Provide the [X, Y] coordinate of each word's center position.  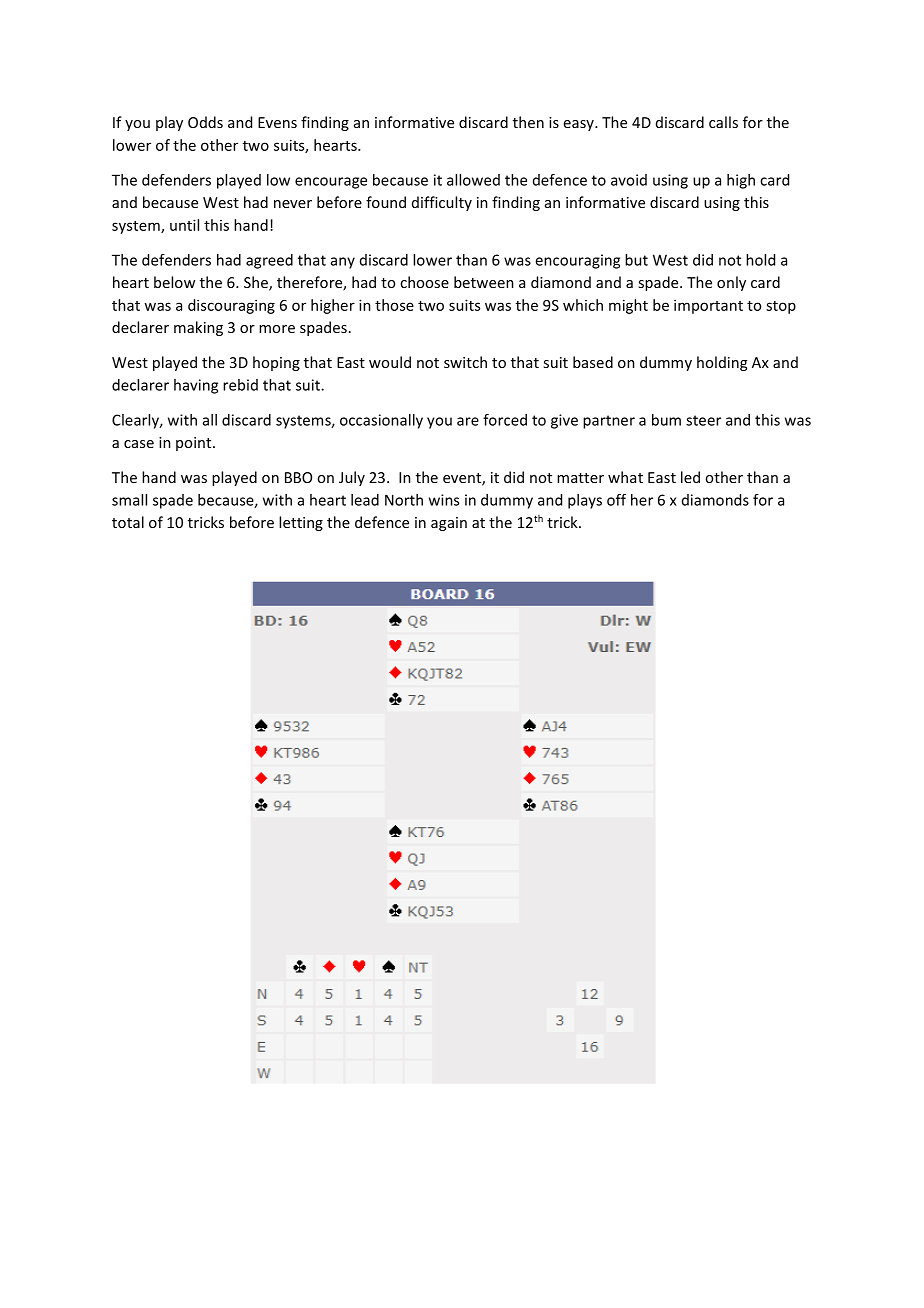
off [616, 500]
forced [505, 420]
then [528, 122]
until [184, 225]
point [195, 444]
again [449, 524]
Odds [205, 122]
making [198, 328]
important [708, 306]
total [128, 522]
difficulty [442, 203]
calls [723, 122]
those [394, 305]
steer [703, 420]
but [636, 260]
